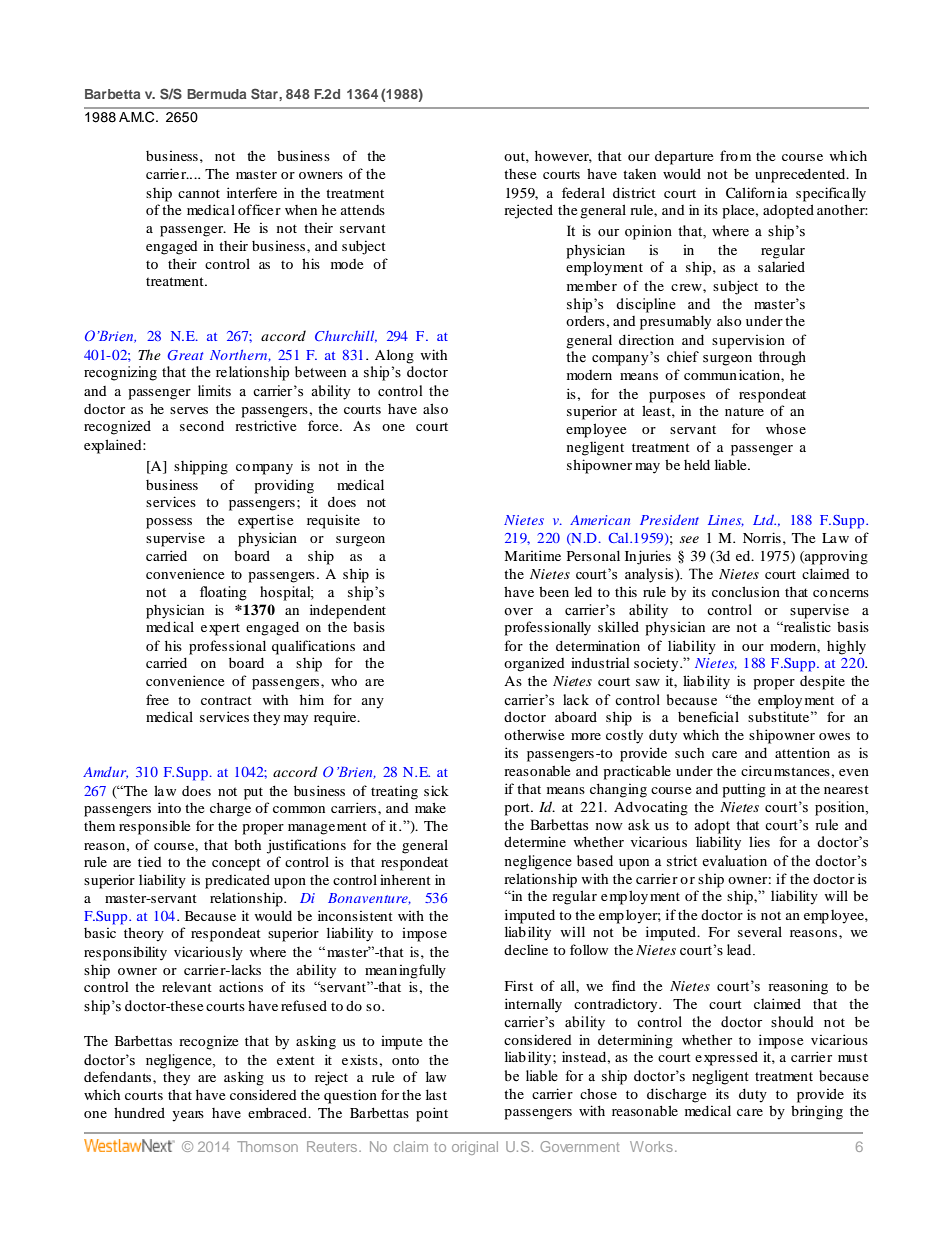 This screenshot has width=952, height=1233. What do you see at coordinates (534, 734) in the screenshot?
I see `otherwise` at bounding box center [534, 734].
